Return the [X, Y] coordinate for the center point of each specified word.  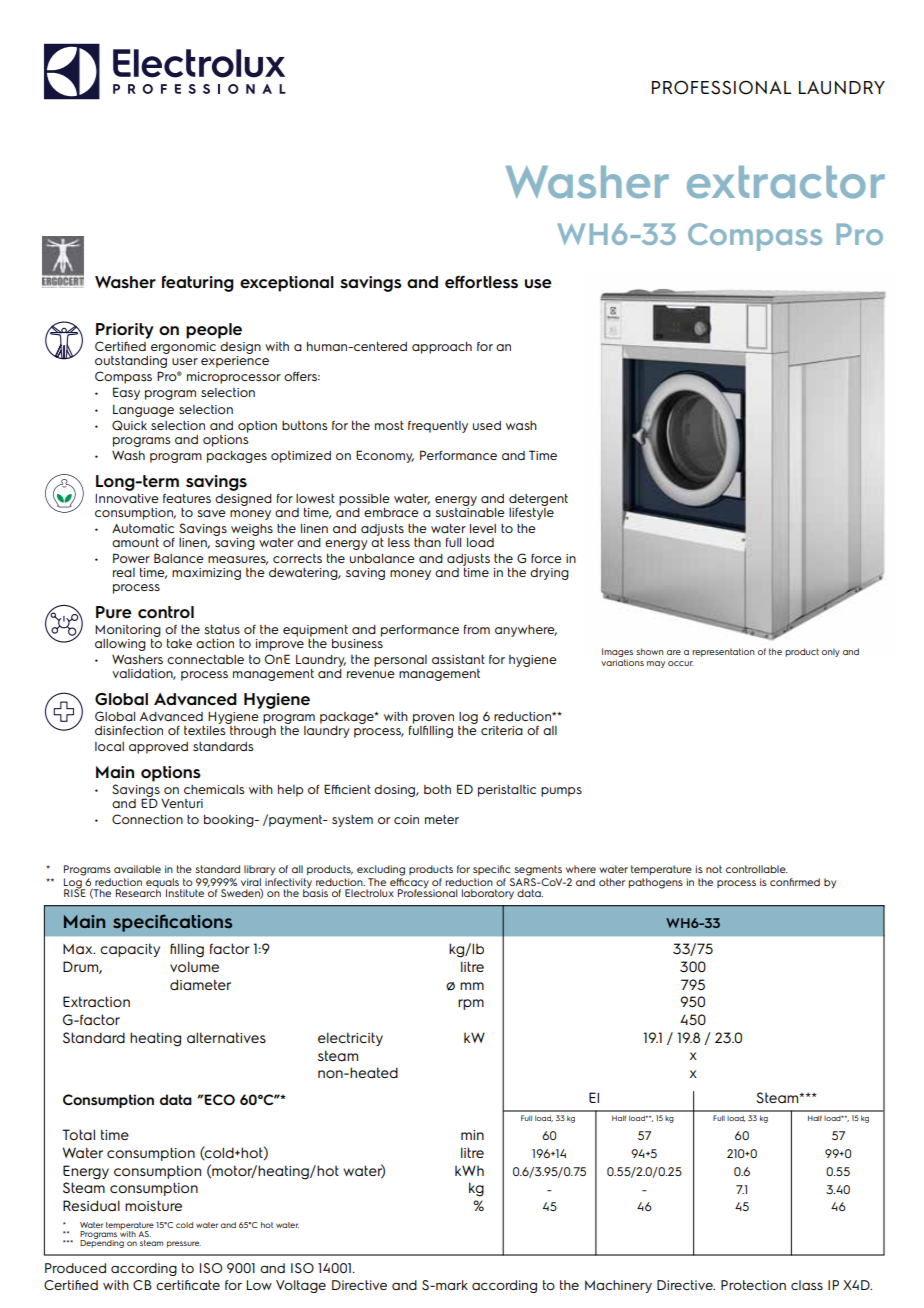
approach [442, 348]
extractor [786, 182]
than [427, 542]
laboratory [488, 894]
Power [131, 558]
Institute [185, 893]
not [714, 869]
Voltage [301, 1286]
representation [723, 652]
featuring [198, 284]
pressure [184, 1244]
